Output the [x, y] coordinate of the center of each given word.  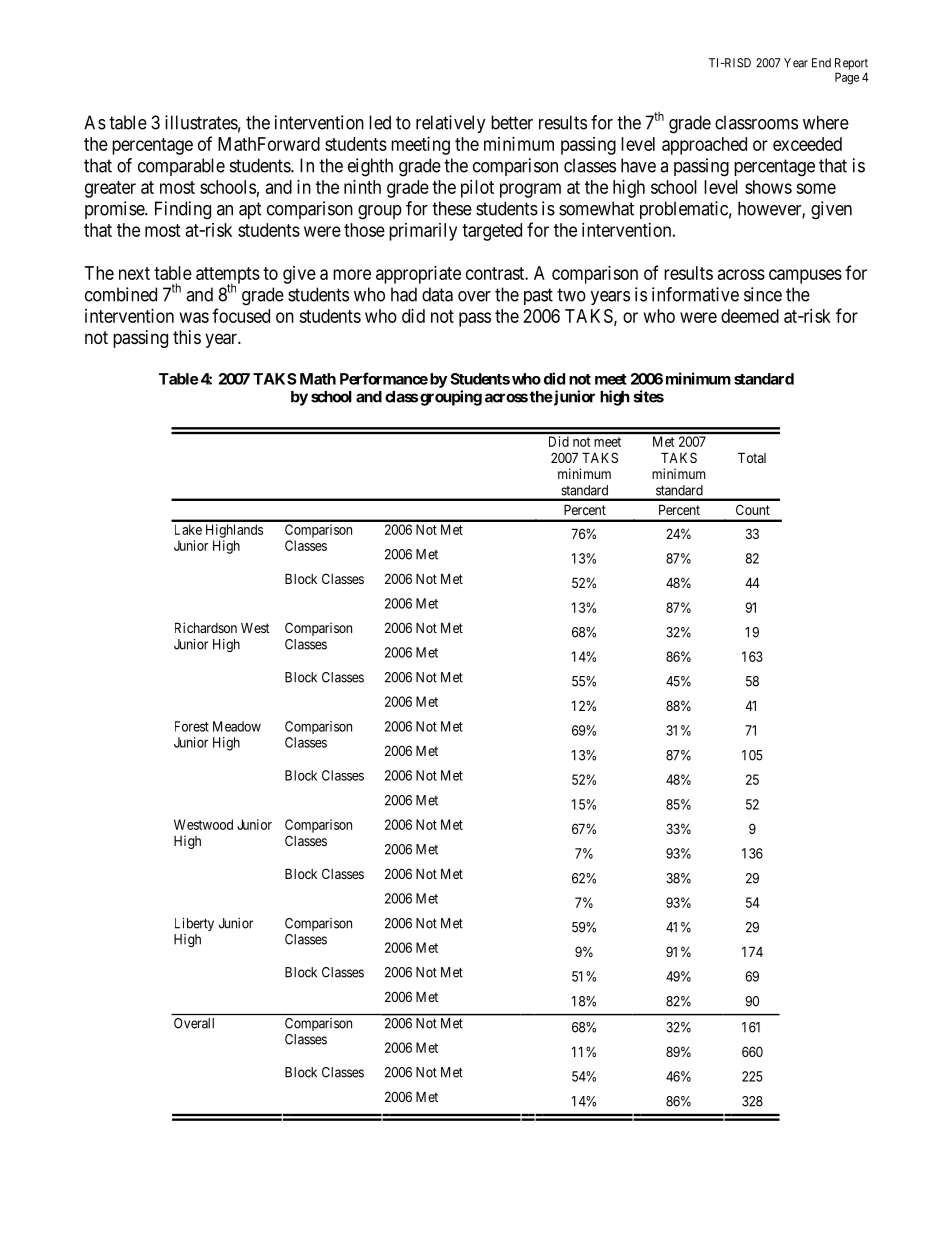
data [437, 294]
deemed [750, 316]
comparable [181, 167]
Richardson [206, 627]
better [512, 122]
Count [753, 509]
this [187, 337]
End [821, 63]
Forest [192, 726]
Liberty [194, 924]
